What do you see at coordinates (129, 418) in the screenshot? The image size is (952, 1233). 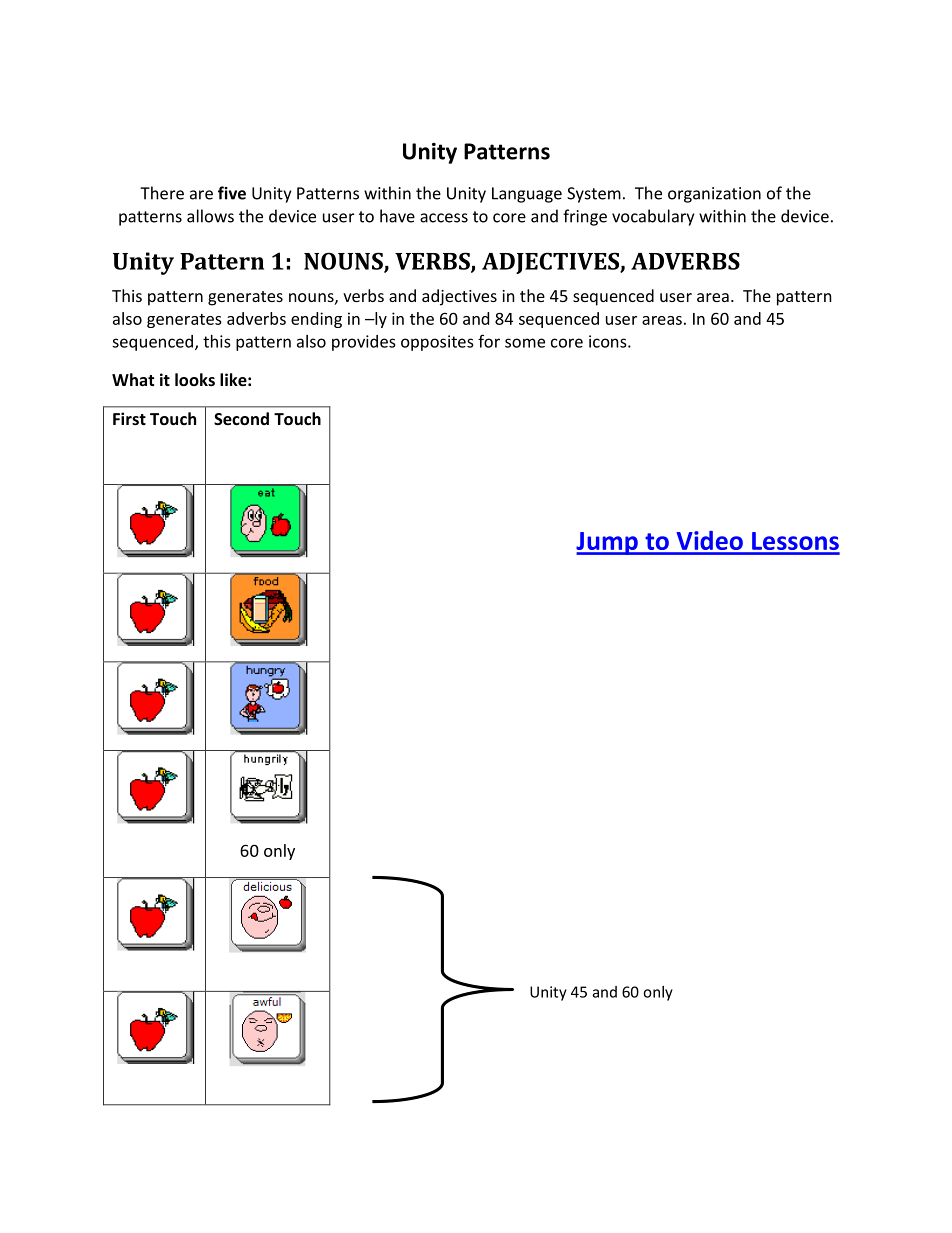 I see `First` at bounding box center [129, 418].
